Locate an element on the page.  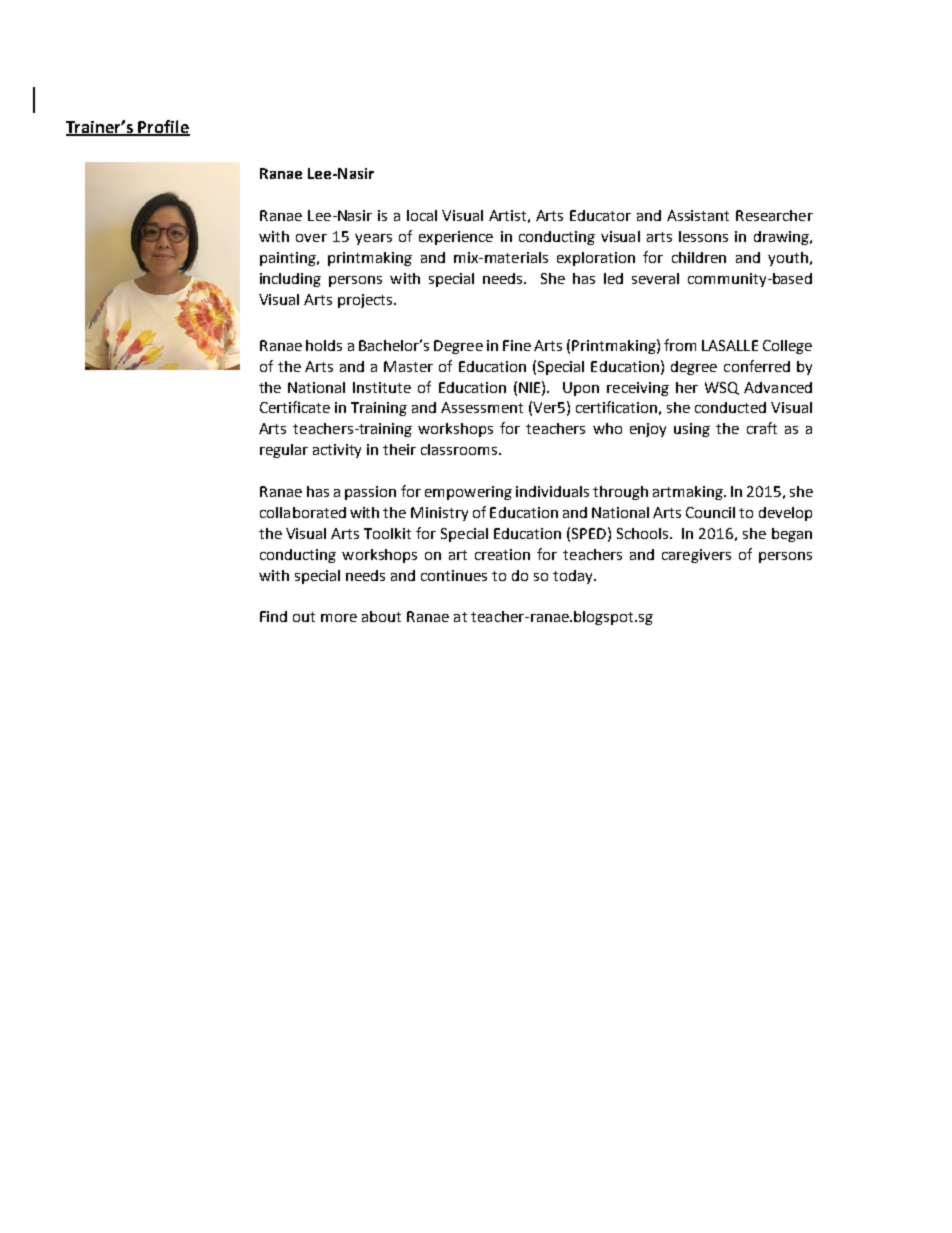
local is located at coordinates (422, 215).
